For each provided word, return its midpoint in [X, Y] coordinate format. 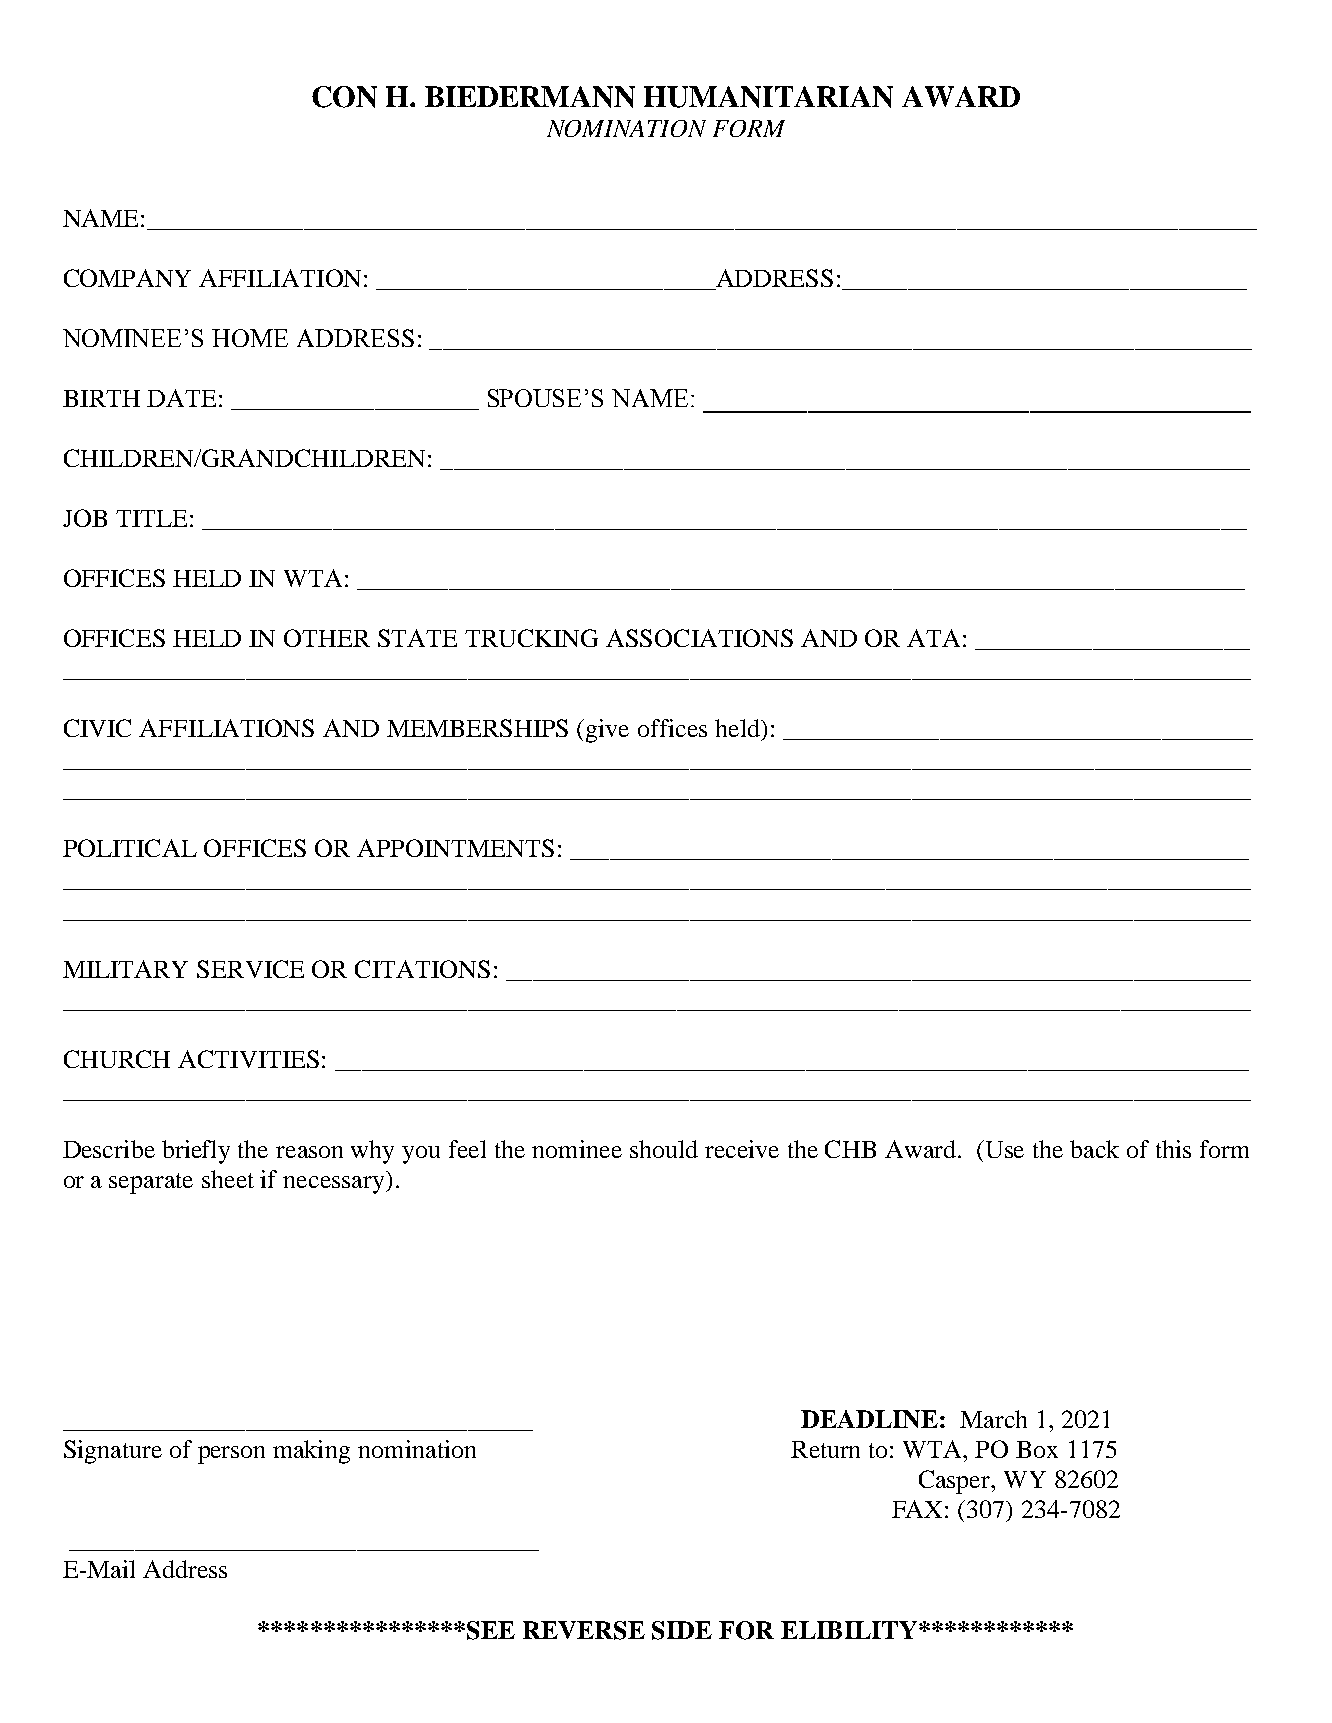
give [607, 731]
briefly [196, 1152]
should [664, 1149]
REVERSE [584, 1630]
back [1094, 1149]
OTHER [327, 638]
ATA [933, 638]
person [231, 1455]
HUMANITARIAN [768, 97]
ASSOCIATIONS [699, 638]
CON [344, 97]
